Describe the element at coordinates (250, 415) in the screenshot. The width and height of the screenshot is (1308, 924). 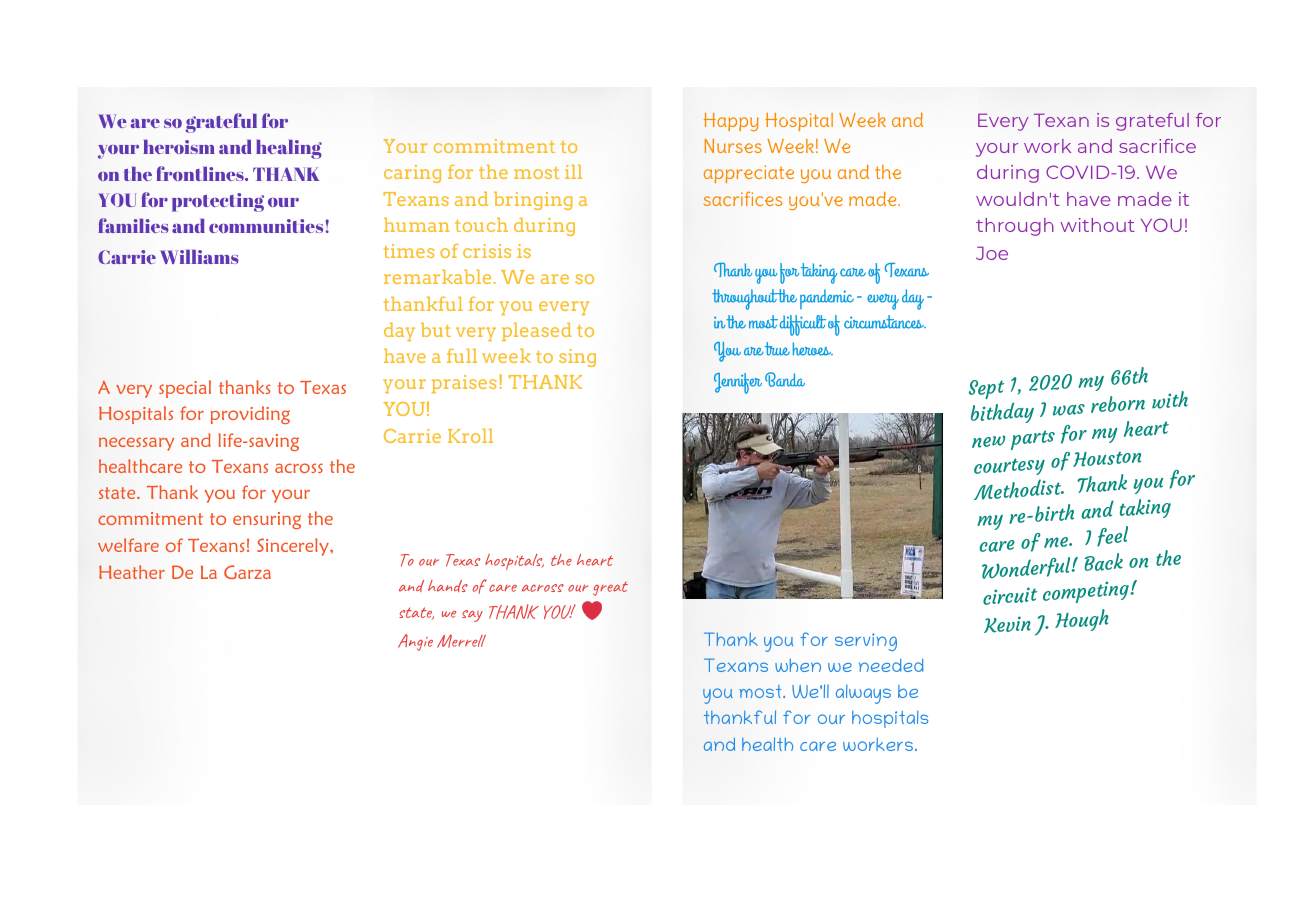
I see `providing` at that location.
